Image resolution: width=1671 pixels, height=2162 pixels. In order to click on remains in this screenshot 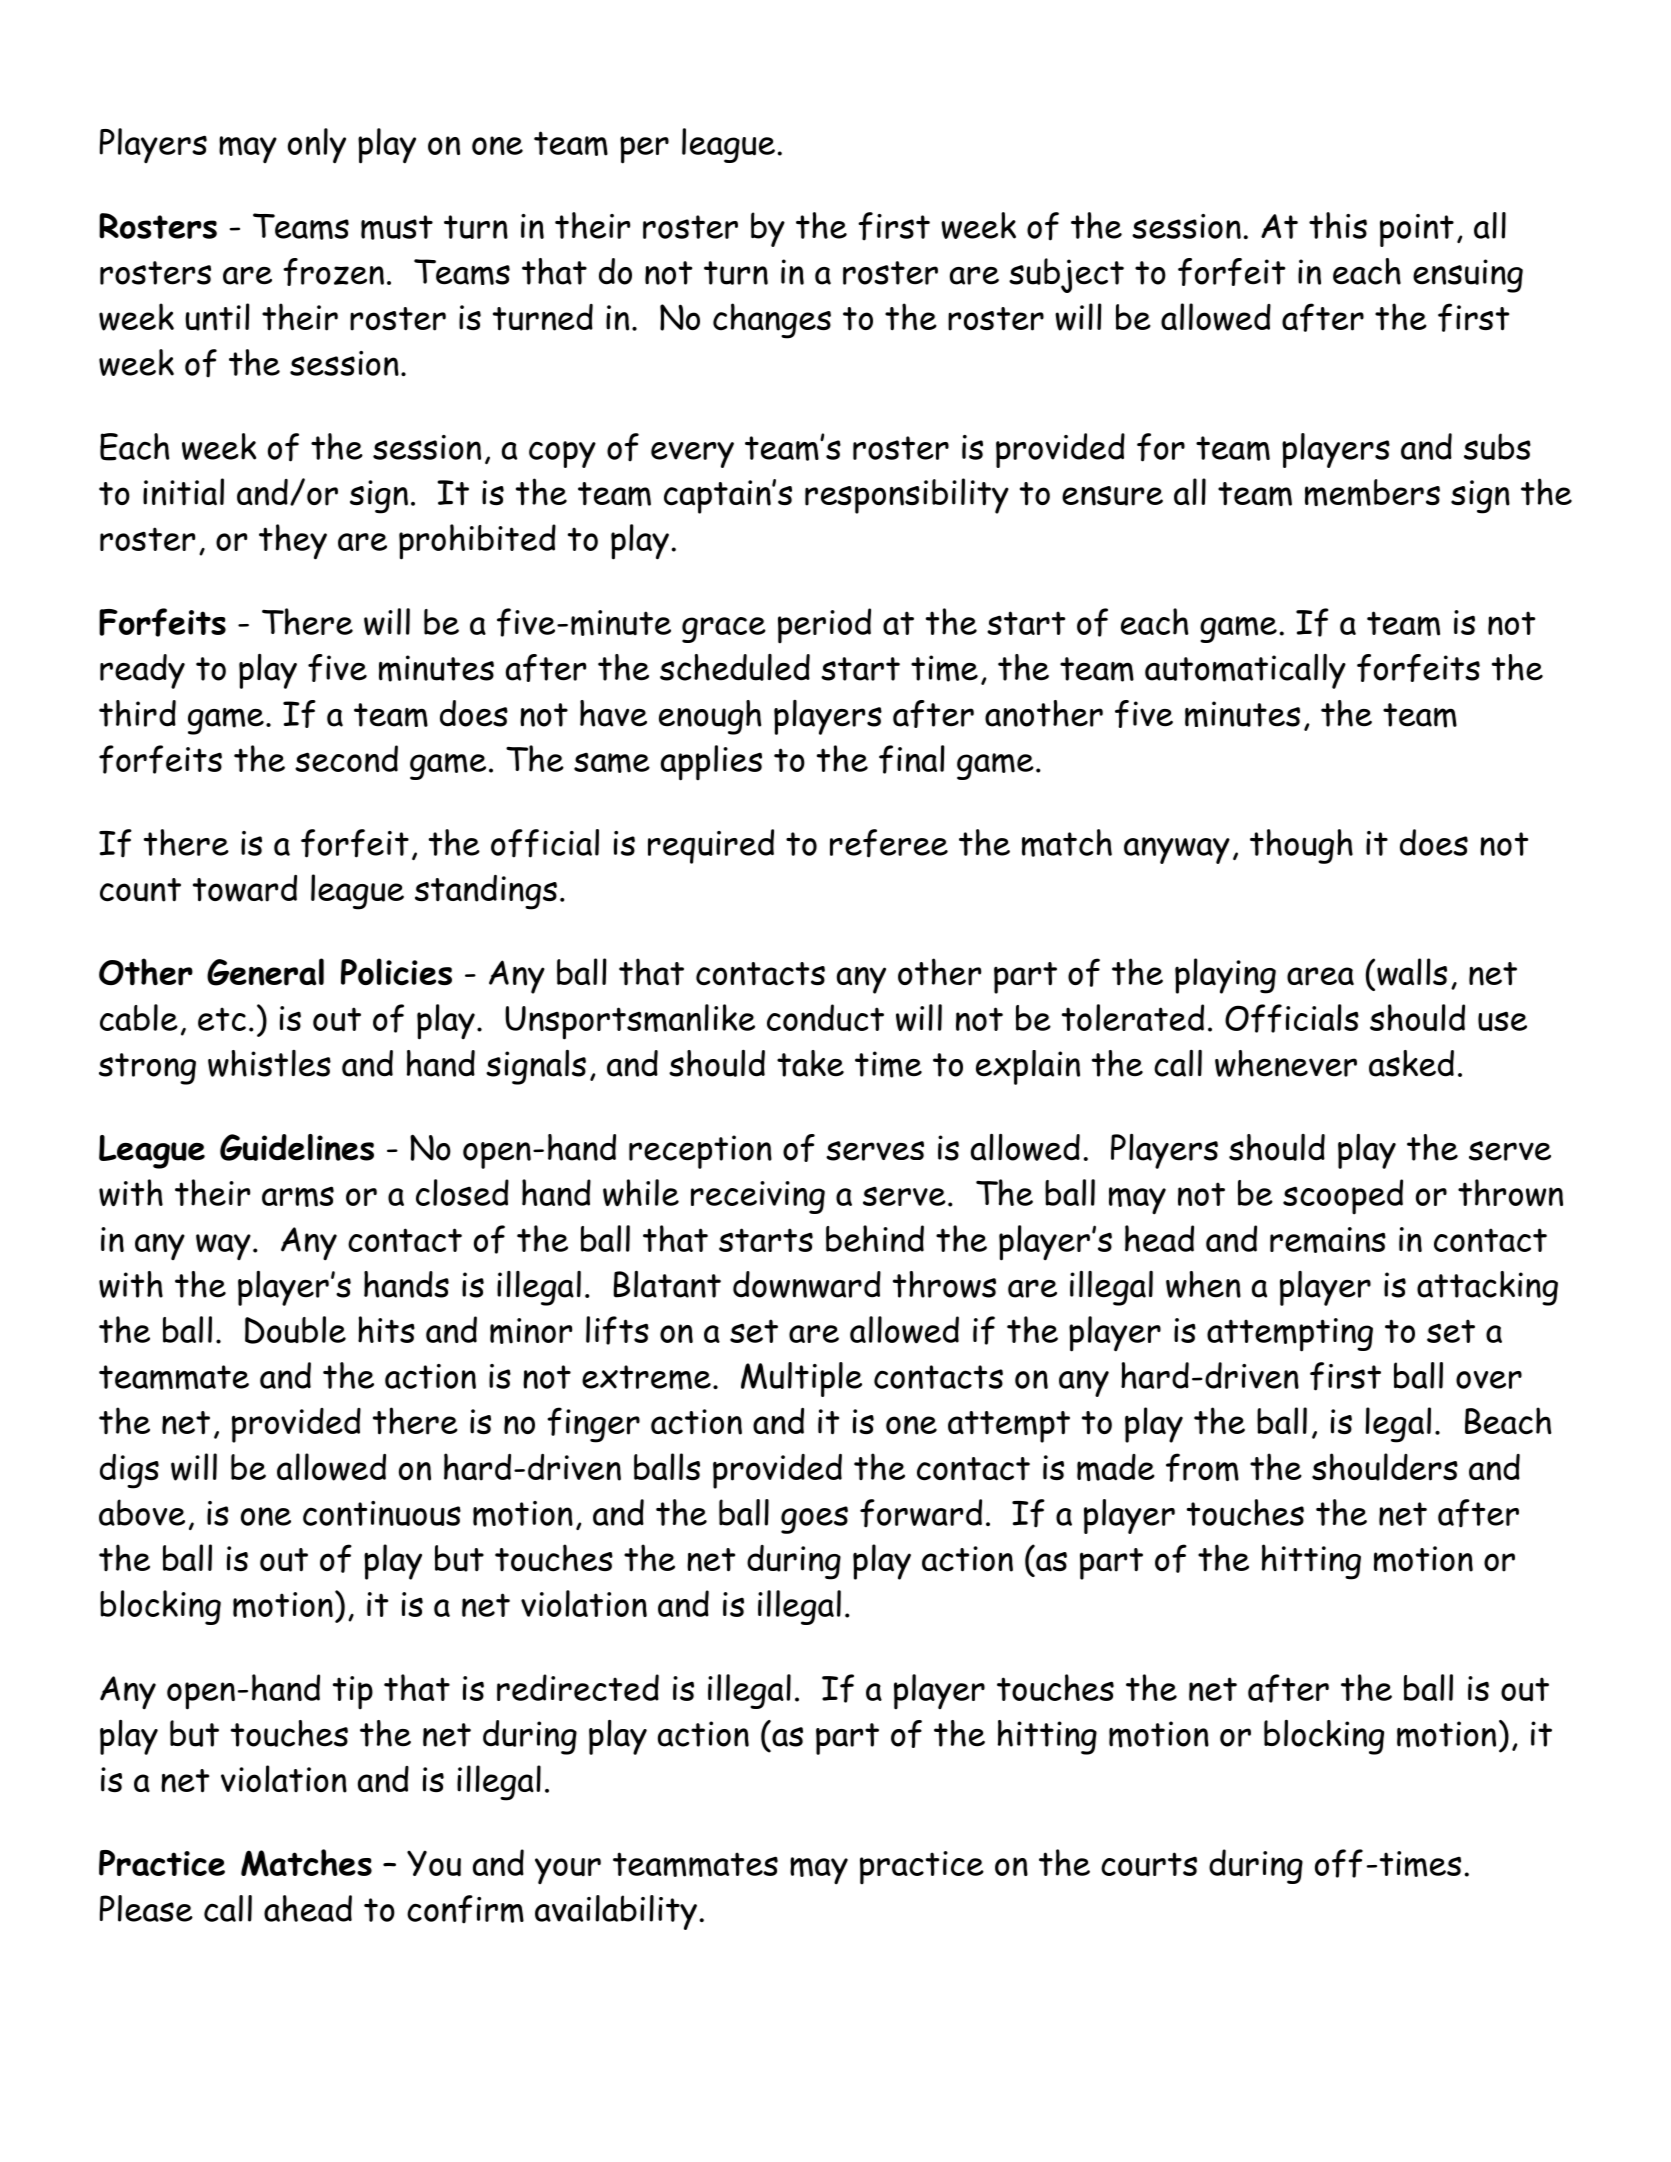, I will do `click(1328, 1240)`.
